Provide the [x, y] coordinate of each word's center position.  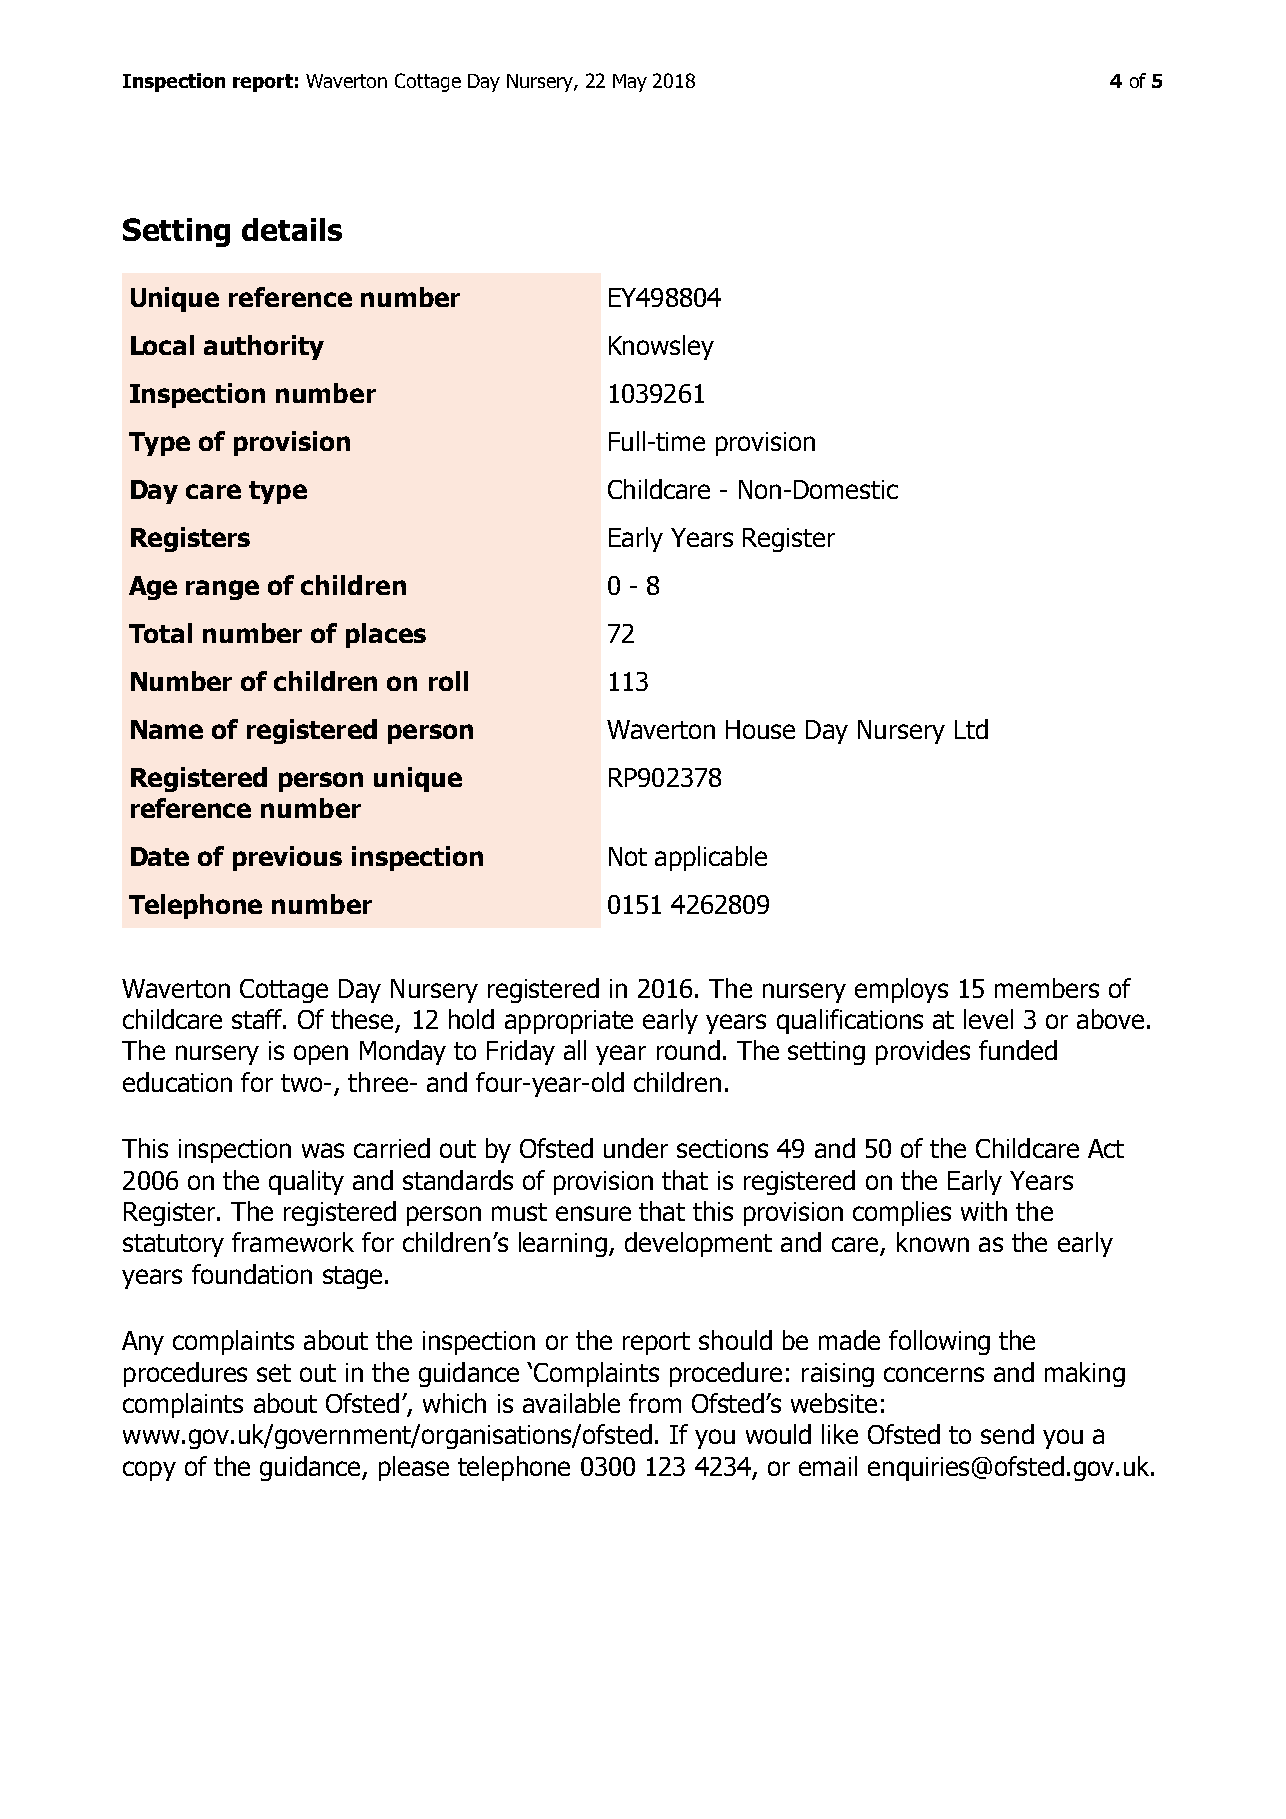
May [630, 83]
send [1007, 1434]
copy [149, 1471]
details [292, 229]
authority [264, 347]
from [655, 1403]
